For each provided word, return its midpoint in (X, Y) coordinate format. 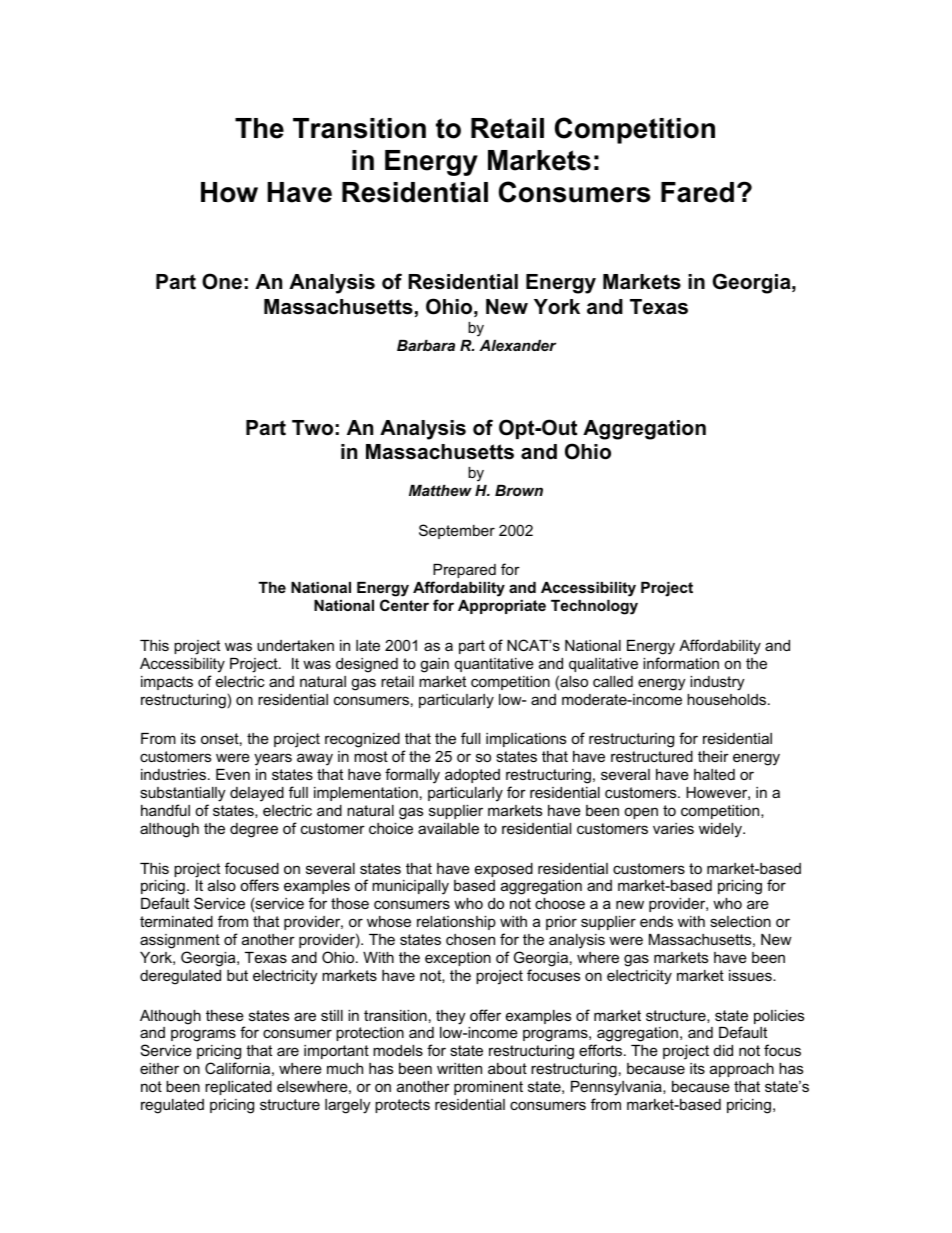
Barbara (426, 345)
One (222, 281)
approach (742, 1070)
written (459, 1068)
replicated (238, 1088)
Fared (697, 192)
